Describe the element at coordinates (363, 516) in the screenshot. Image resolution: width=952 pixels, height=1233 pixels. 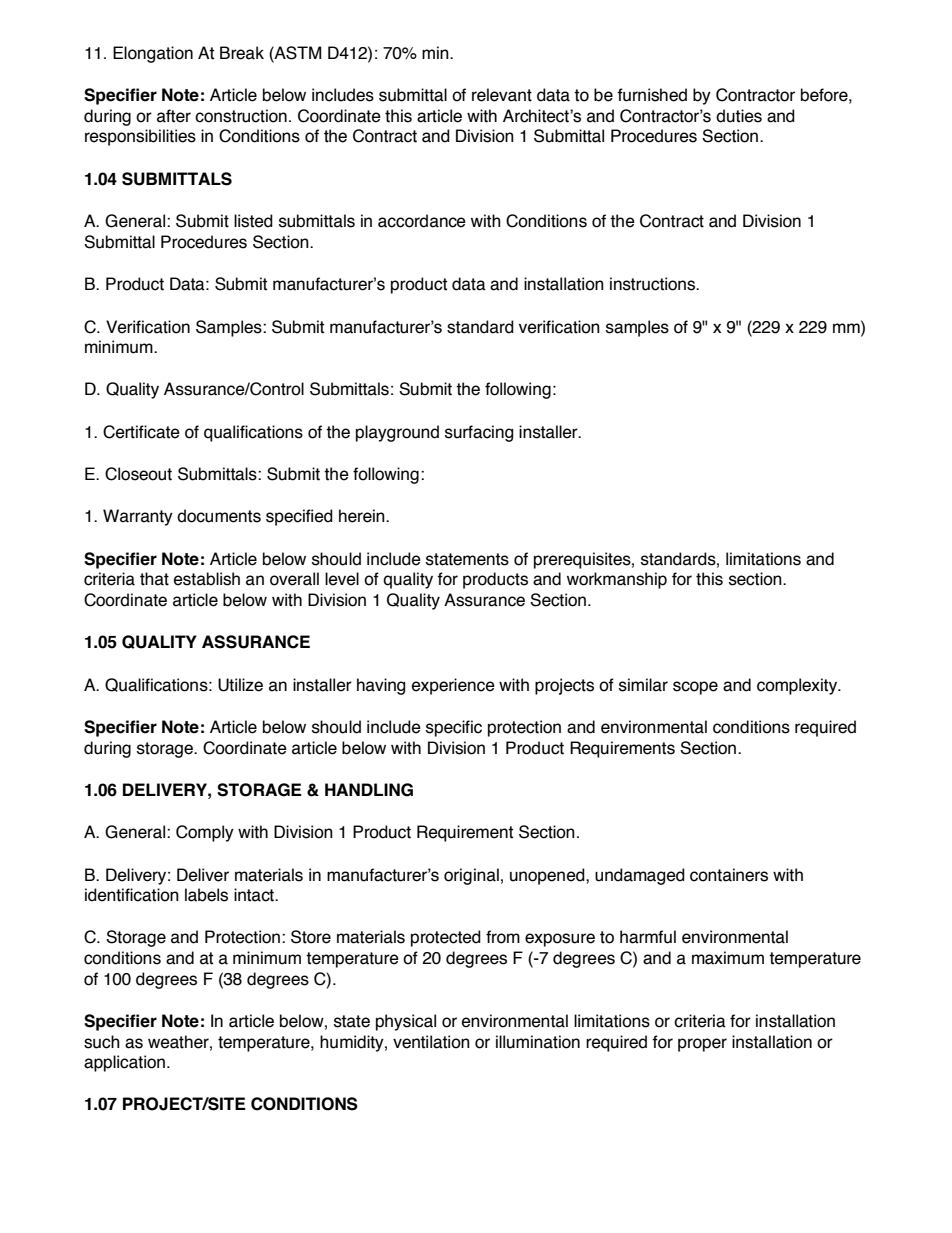
I see `herein` at that location.
